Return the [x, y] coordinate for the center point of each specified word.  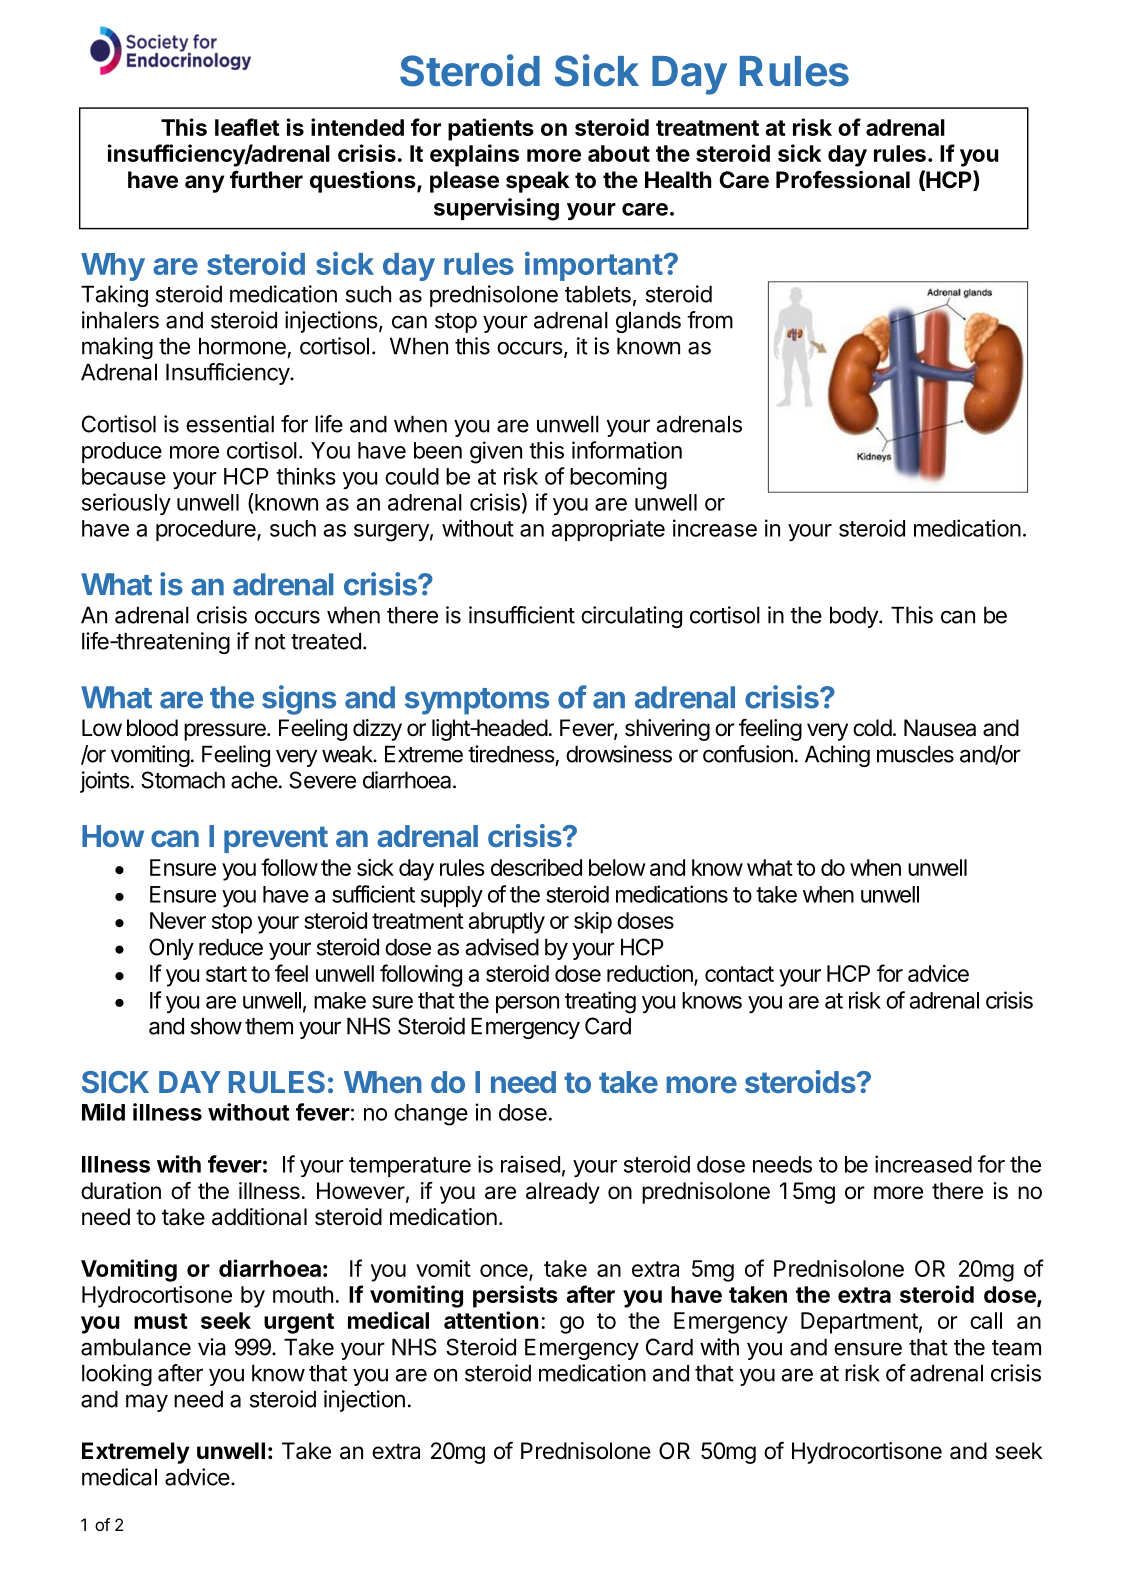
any [205, 184]
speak [538, 182]
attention [491, 1320]
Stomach [183, 780]
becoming [618, 478]
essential [230, 424]
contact [739, 974]
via [212, 1347]
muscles [915, 754]
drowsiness [619, 754]
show [216, 1026]
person [527, 1004]
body [855, 617]
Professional [843, 179]
